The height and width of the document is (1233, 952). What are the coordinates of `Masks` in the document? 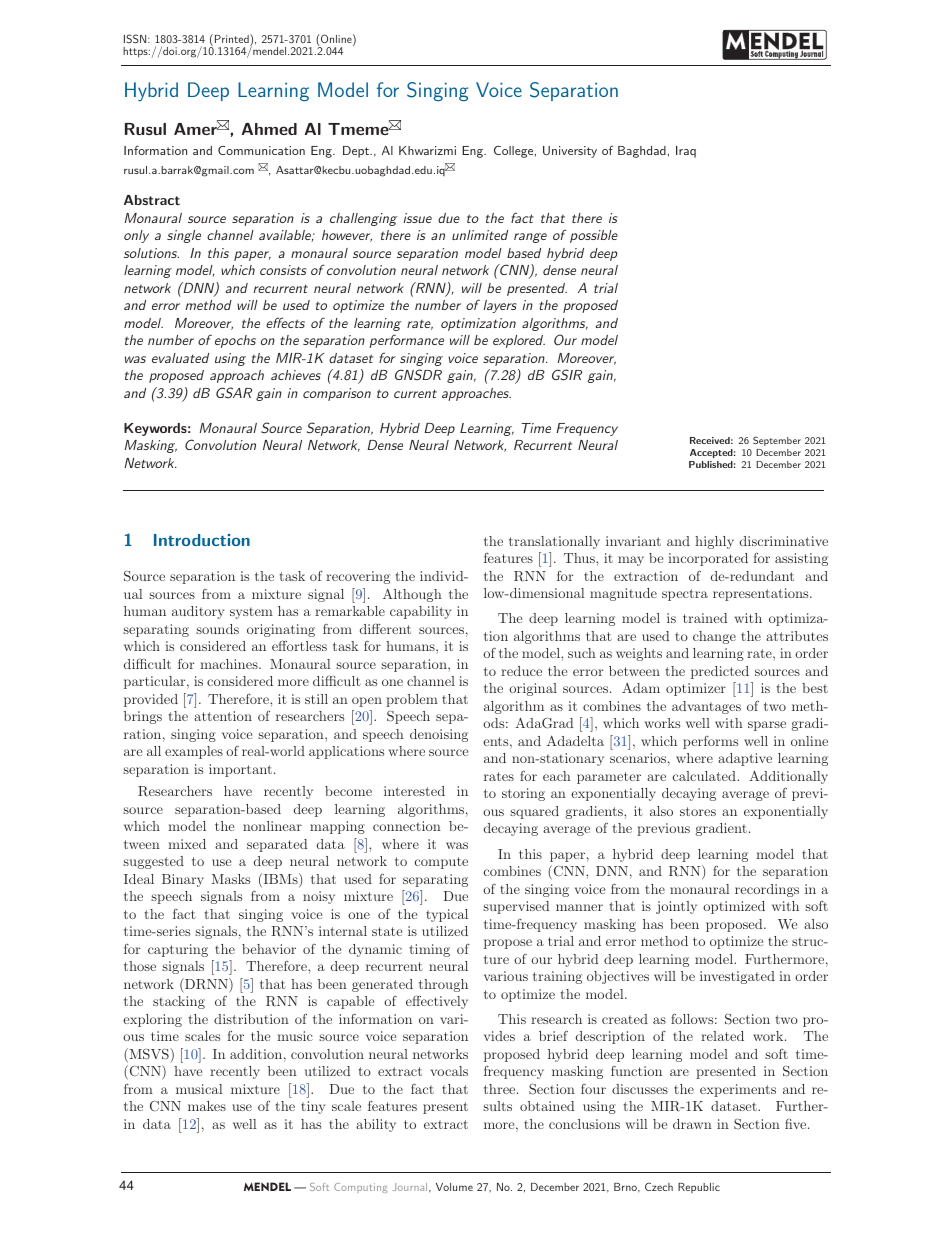 It's located at (231, 879).
